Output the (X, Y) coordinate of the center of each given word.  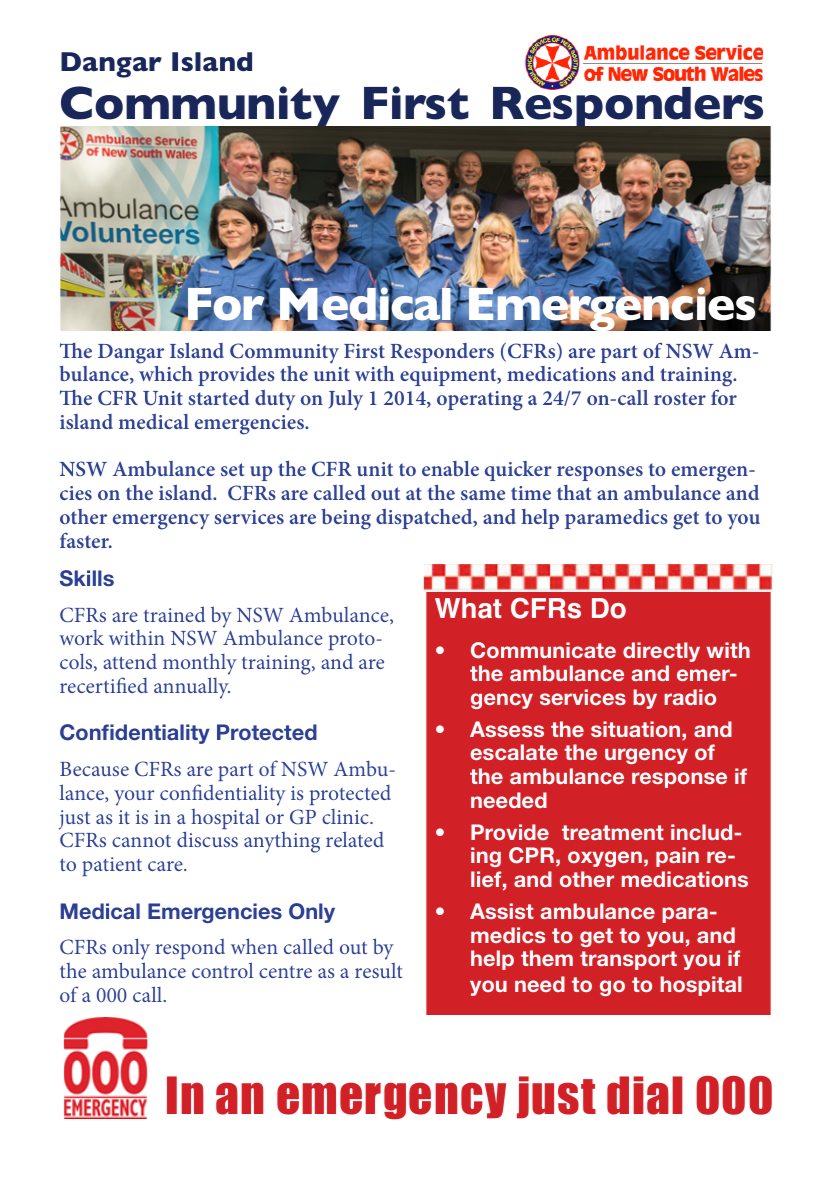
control (222, 970)
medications (561, 373)
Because (94, 769)
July (346, 400)
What (468, 608)
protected (350, 795)
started (218, 397)
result (379, 970)
